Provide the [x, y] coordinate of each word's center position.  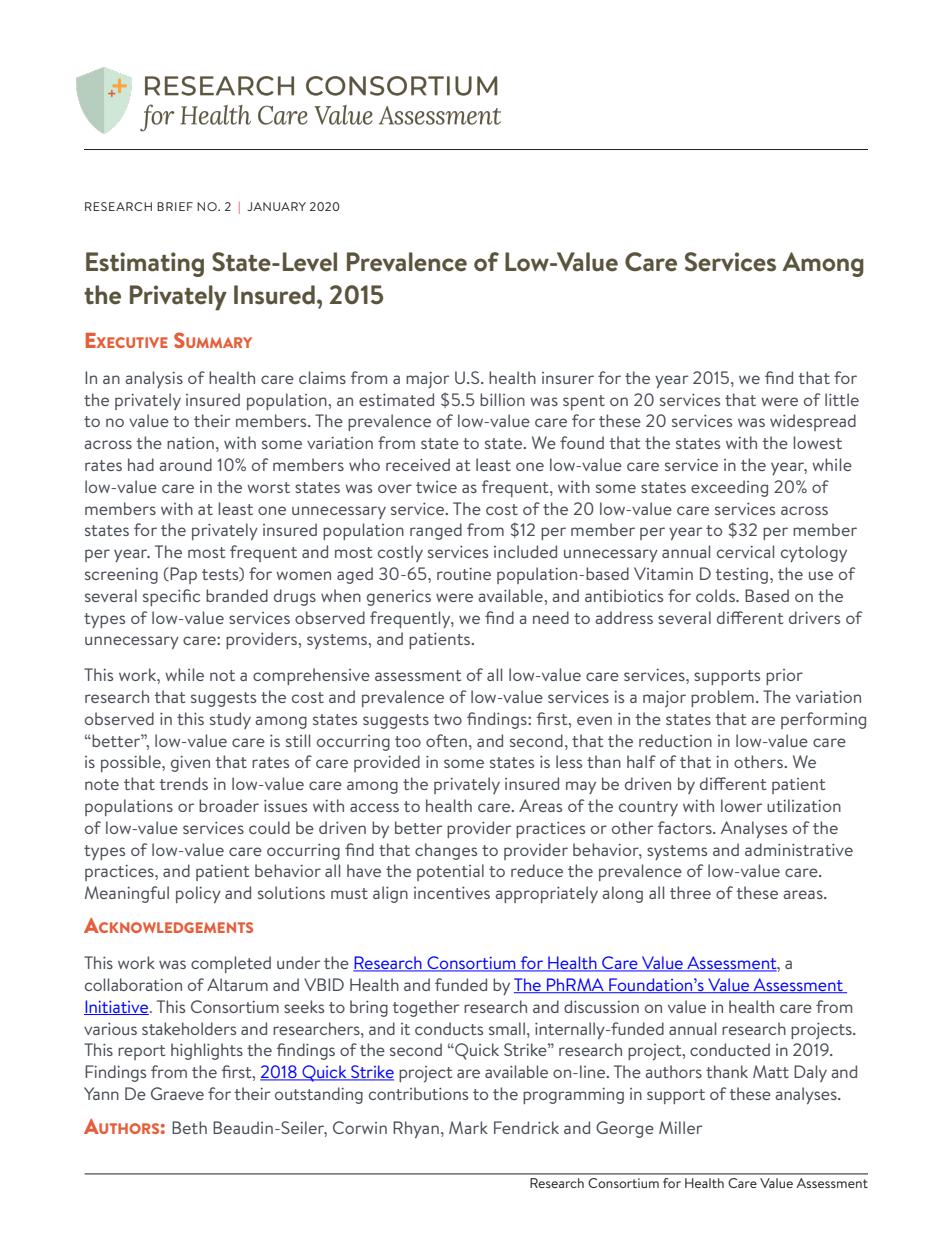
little [842, 399]
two [448, 719]
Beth [189, 1127]
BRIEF [175, 206]
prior [784, 677]
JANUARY [276, 206]
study [230, 720]
